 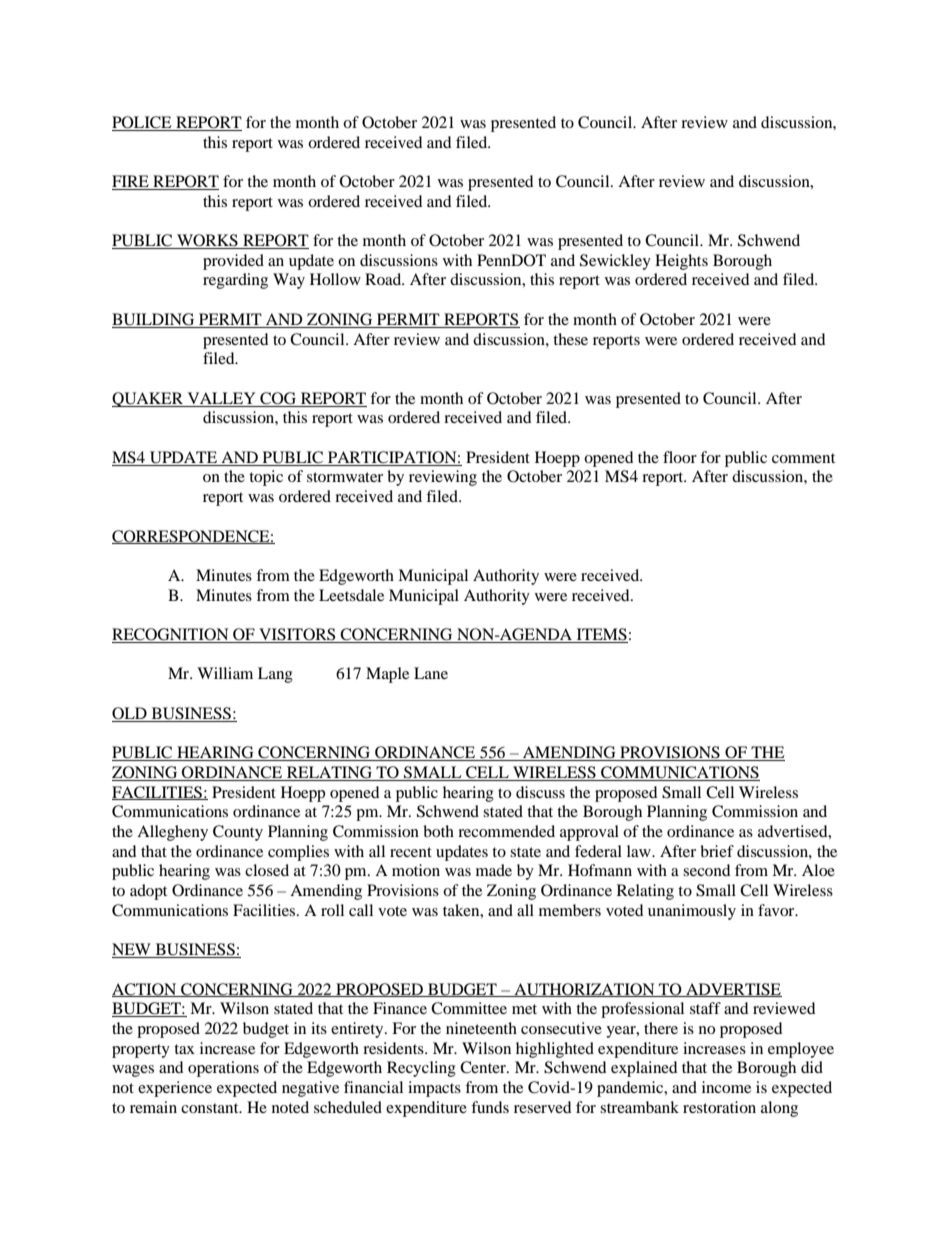 I want to click on Center, so click(x=484, y=1067).
